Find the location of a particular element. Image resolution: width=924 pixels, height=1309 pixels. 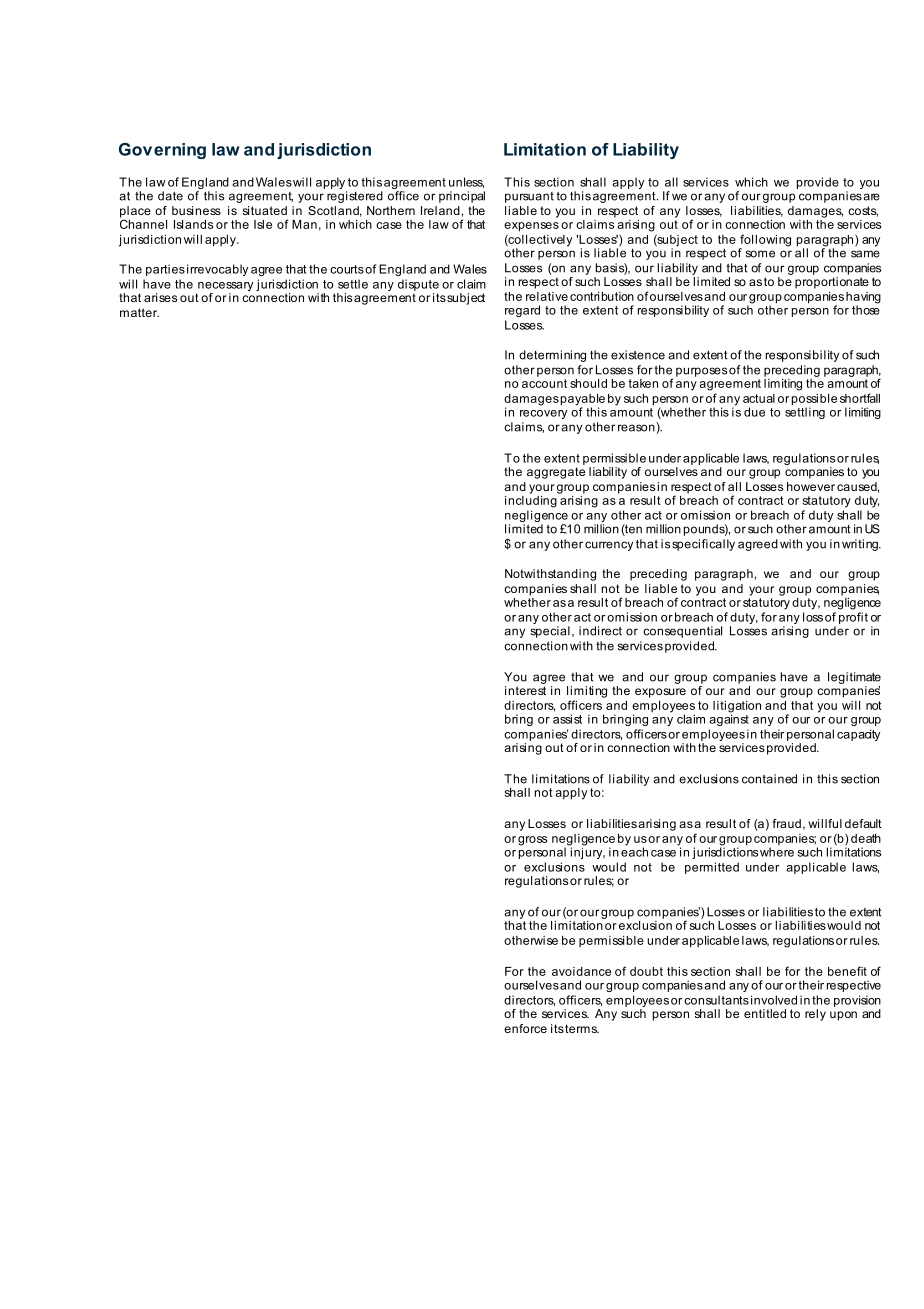

enforce is located at coordinates (525, 1028).
